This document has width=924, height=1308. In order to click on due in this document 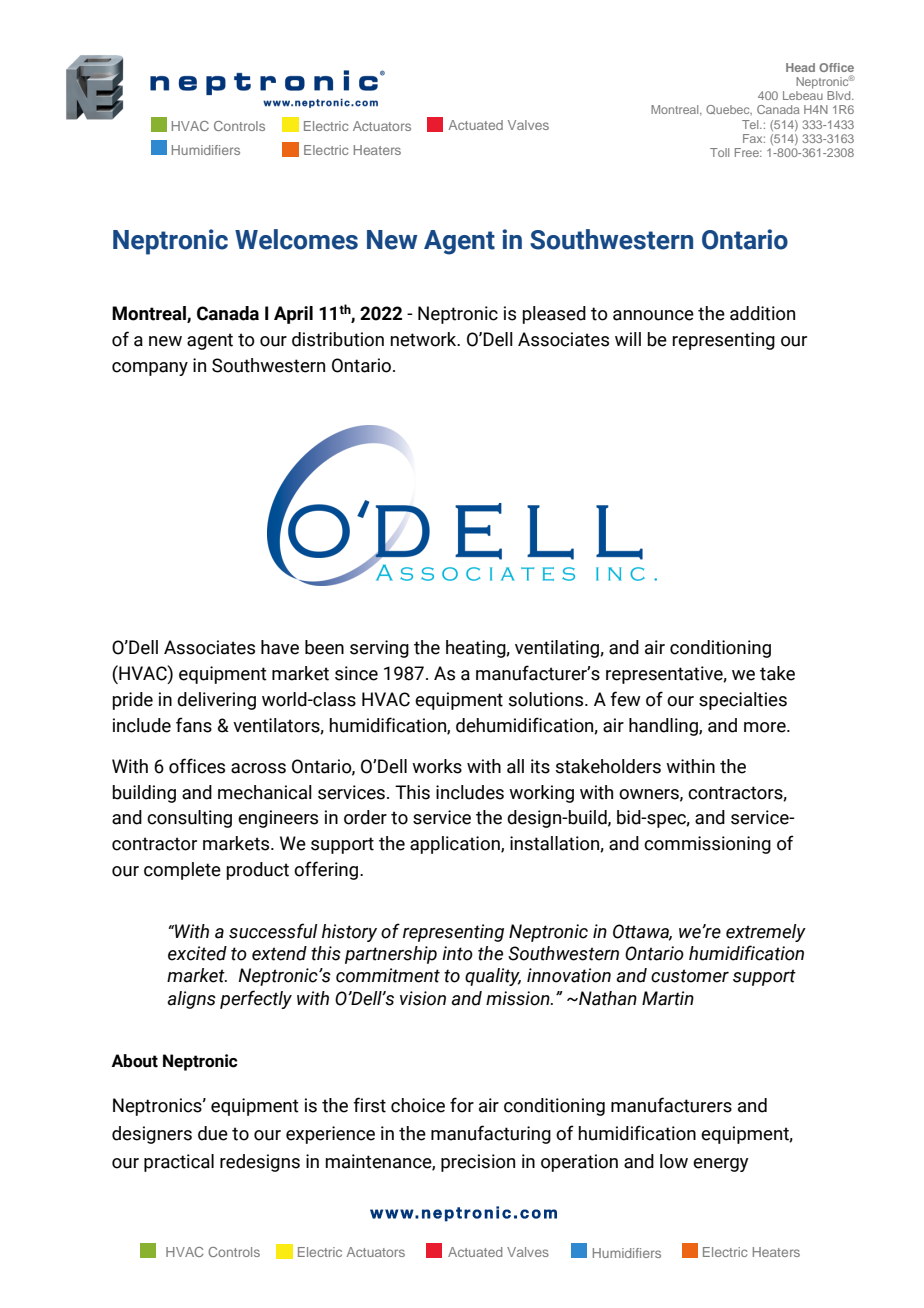, I will do `click(213, 1133)`.
